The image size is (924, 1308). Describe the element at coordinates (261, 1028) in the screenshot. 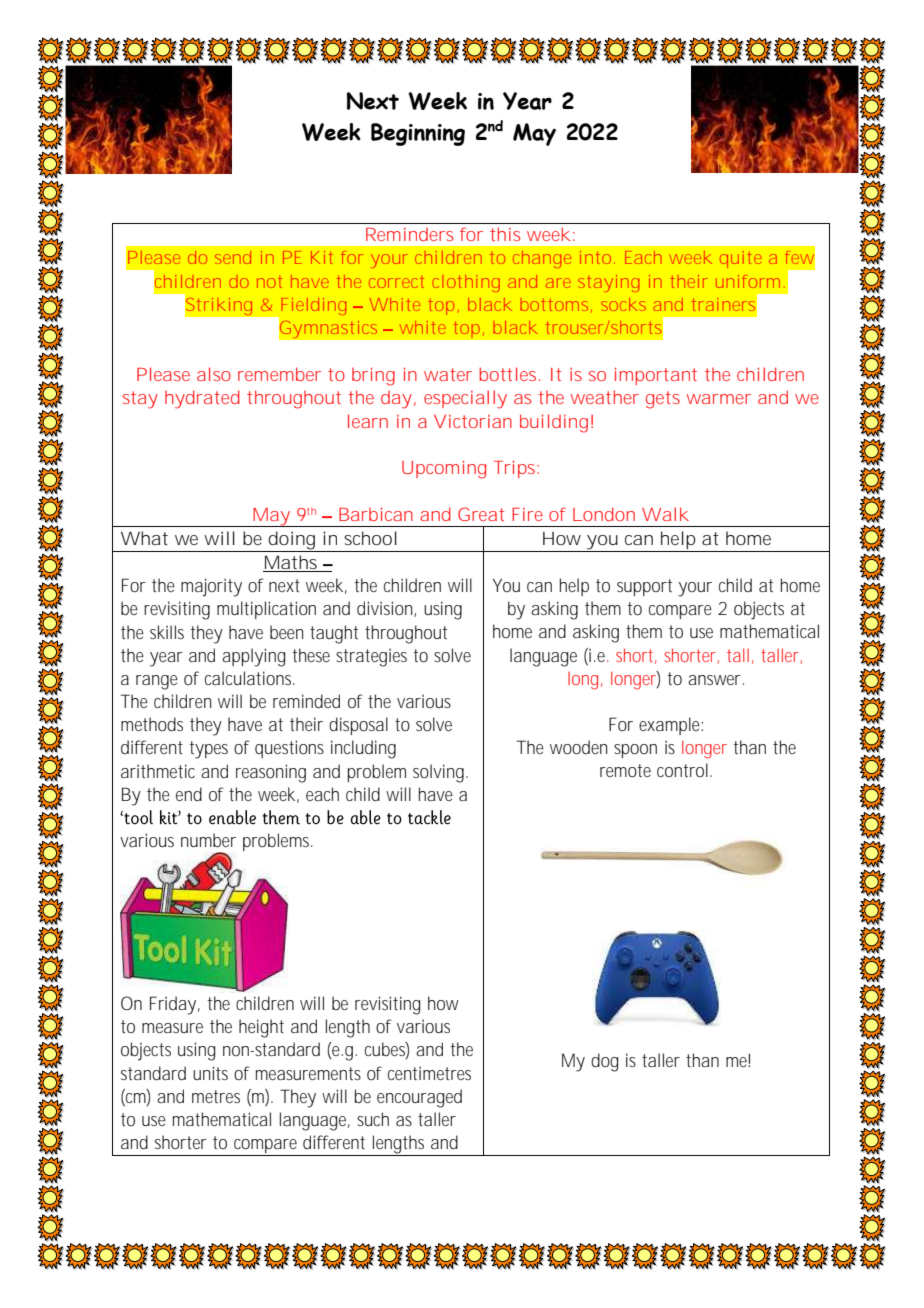

I see `height` at that location.
